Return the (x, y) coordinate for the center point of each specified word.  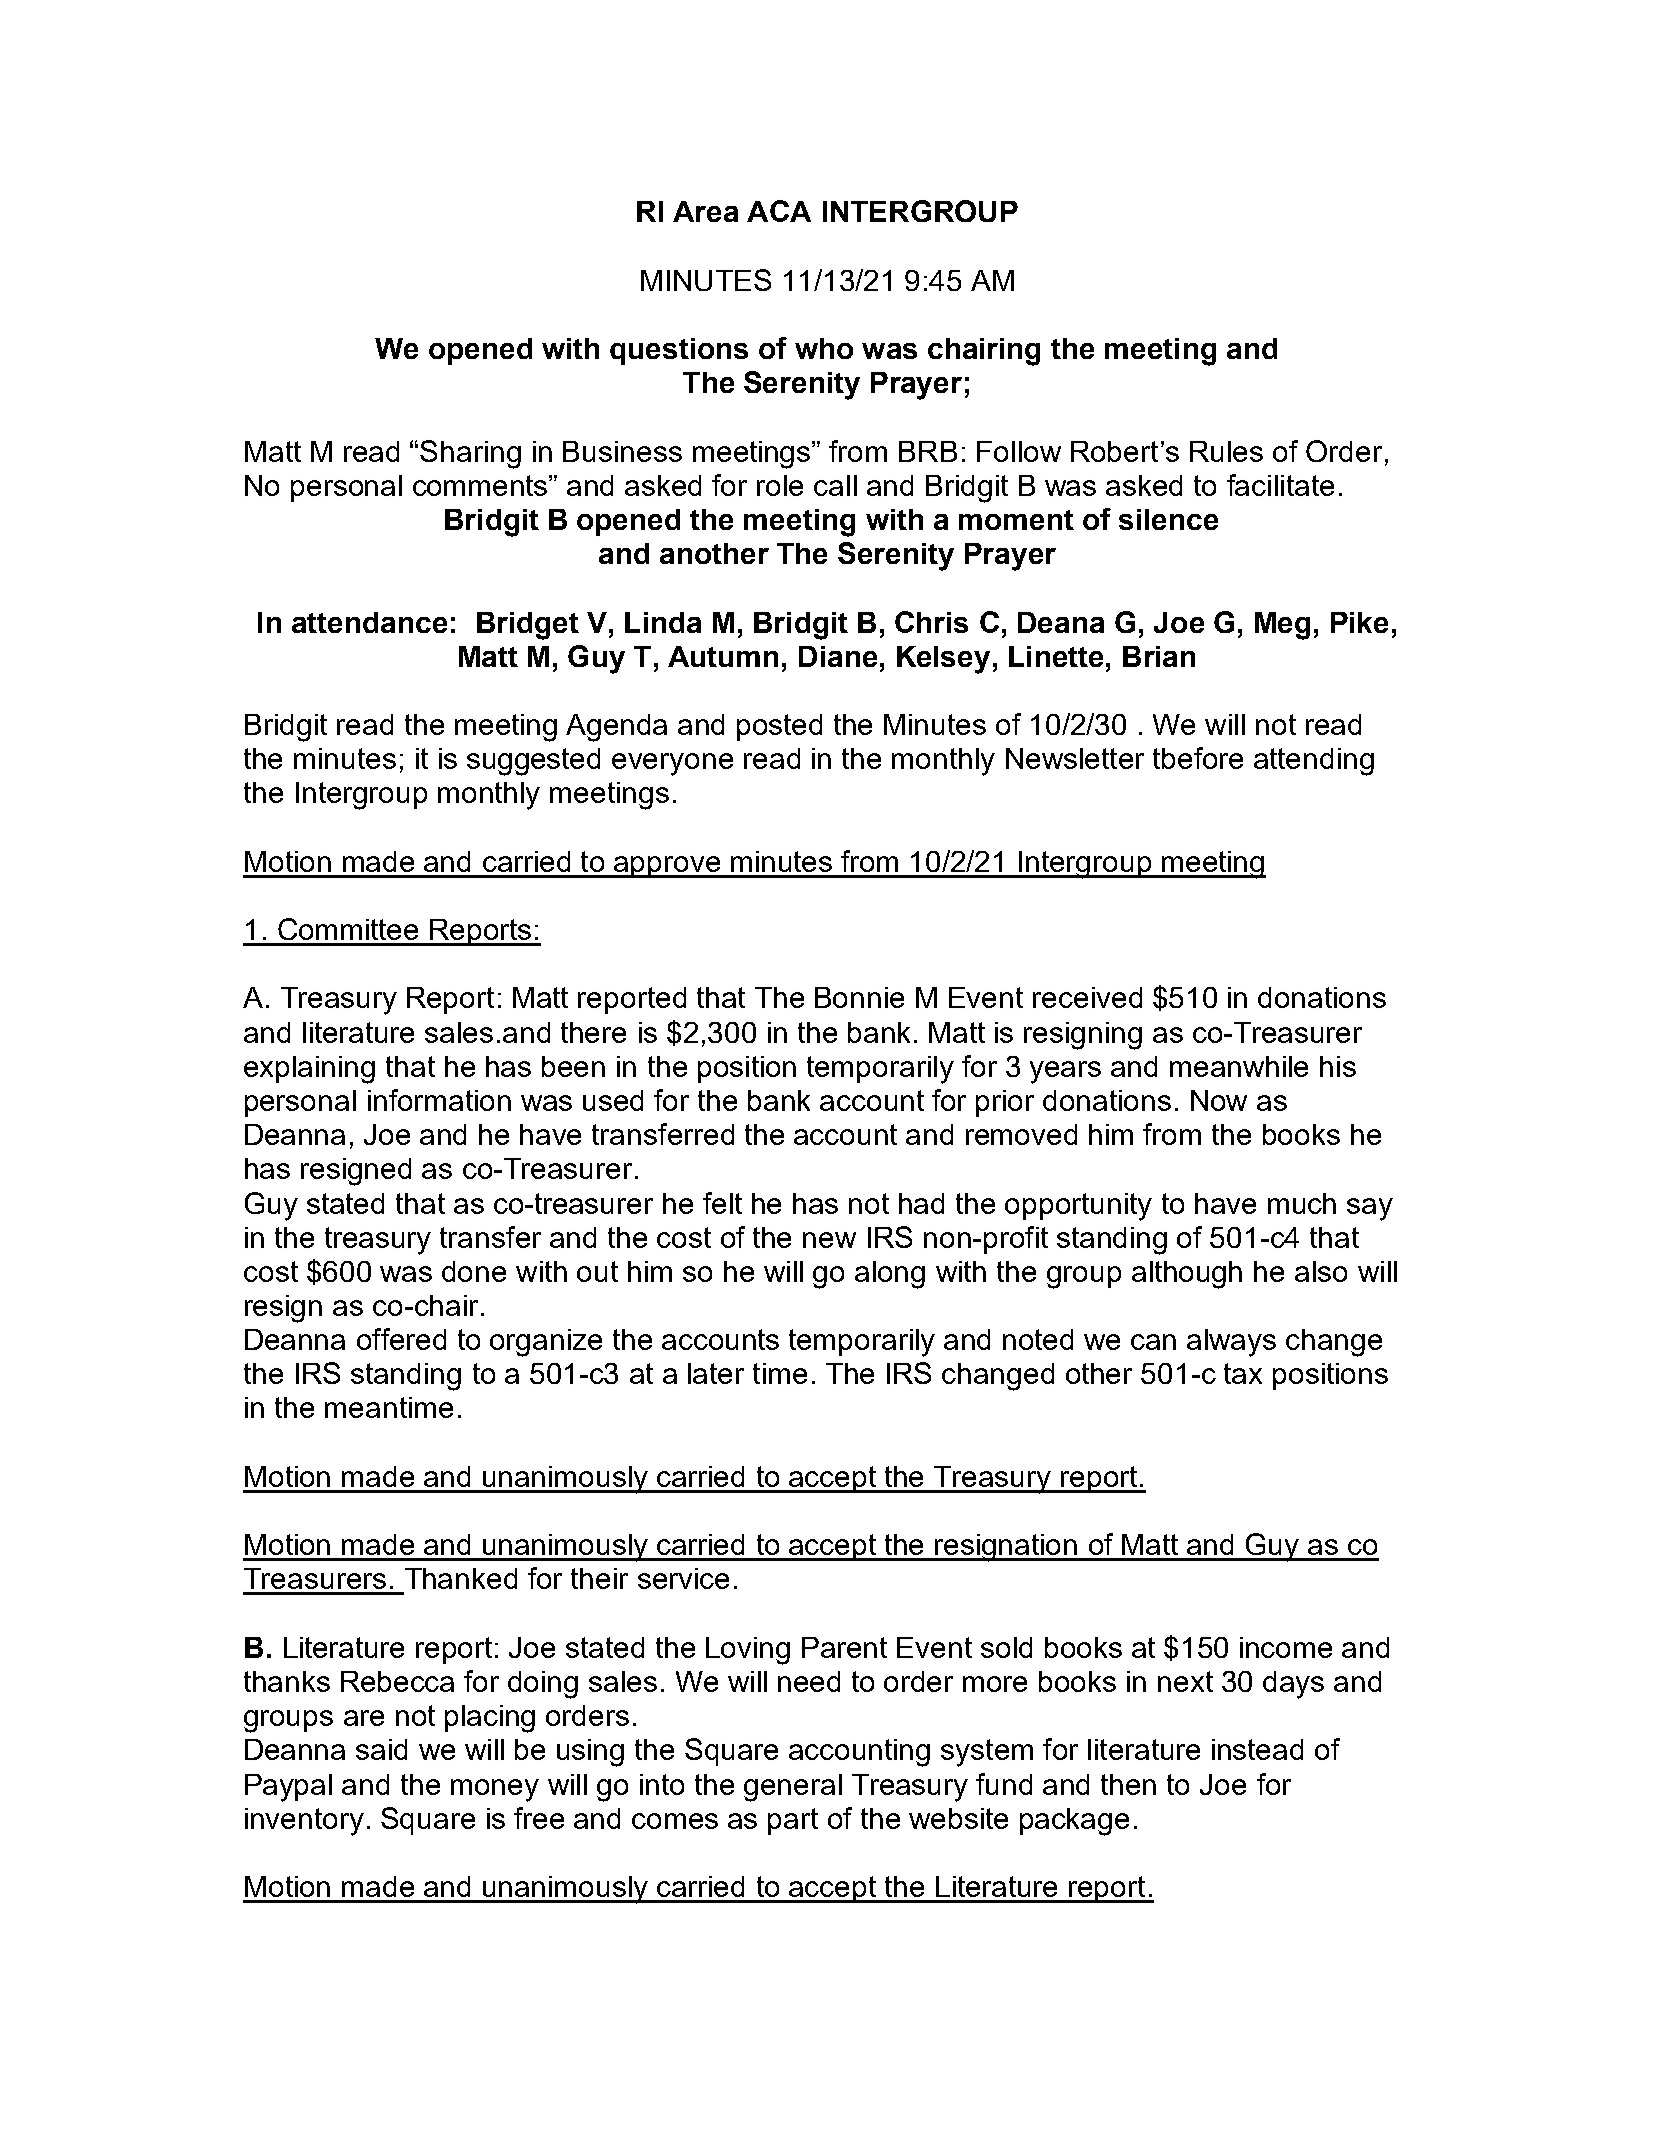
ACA (779, 211)
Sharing (470, 454)
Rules (1226, 451)
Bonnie (859, 997)
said (381, 1749)
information (439, 1100)
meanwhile (1239, 1066)
